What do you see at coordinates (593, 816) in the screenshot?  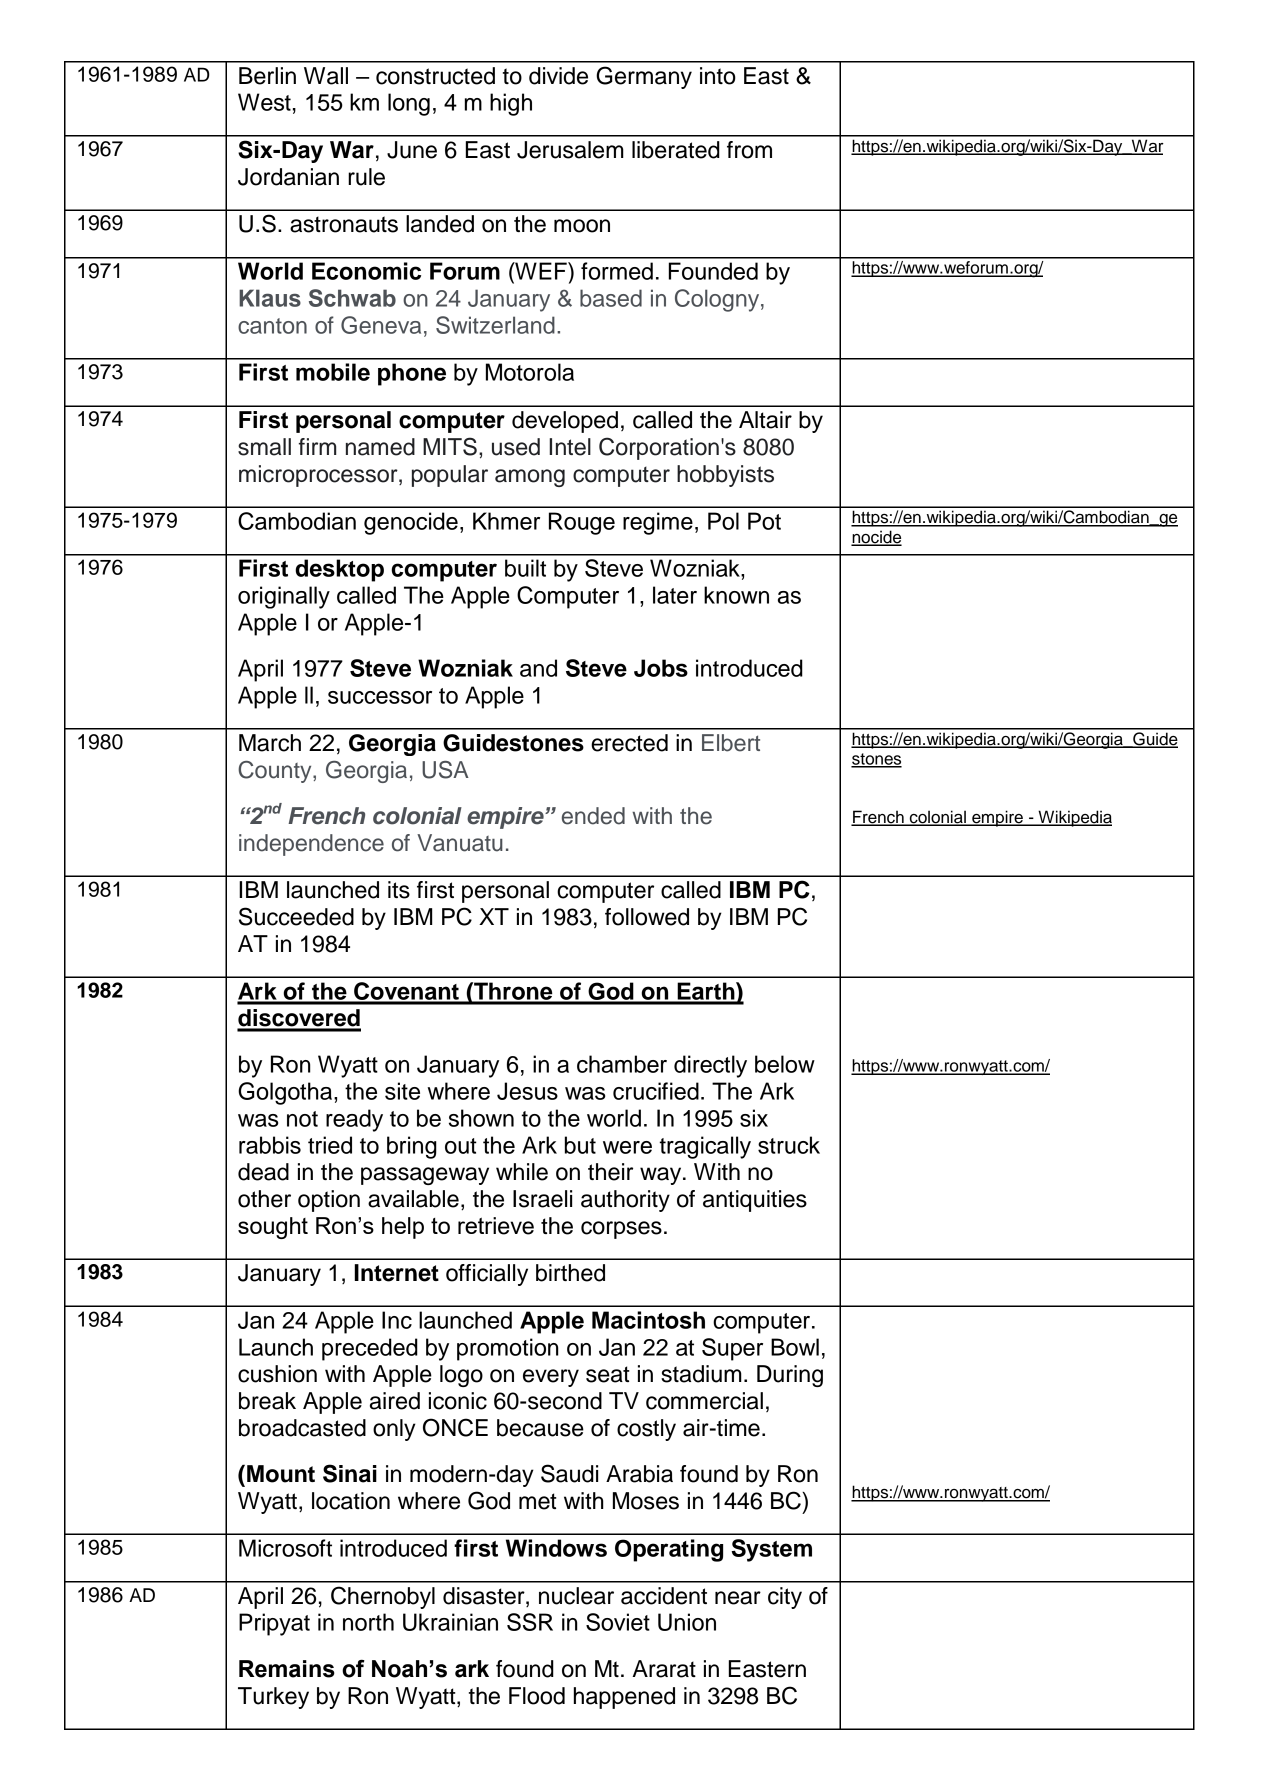 I see `ended` at bounding box center [593, 816].
